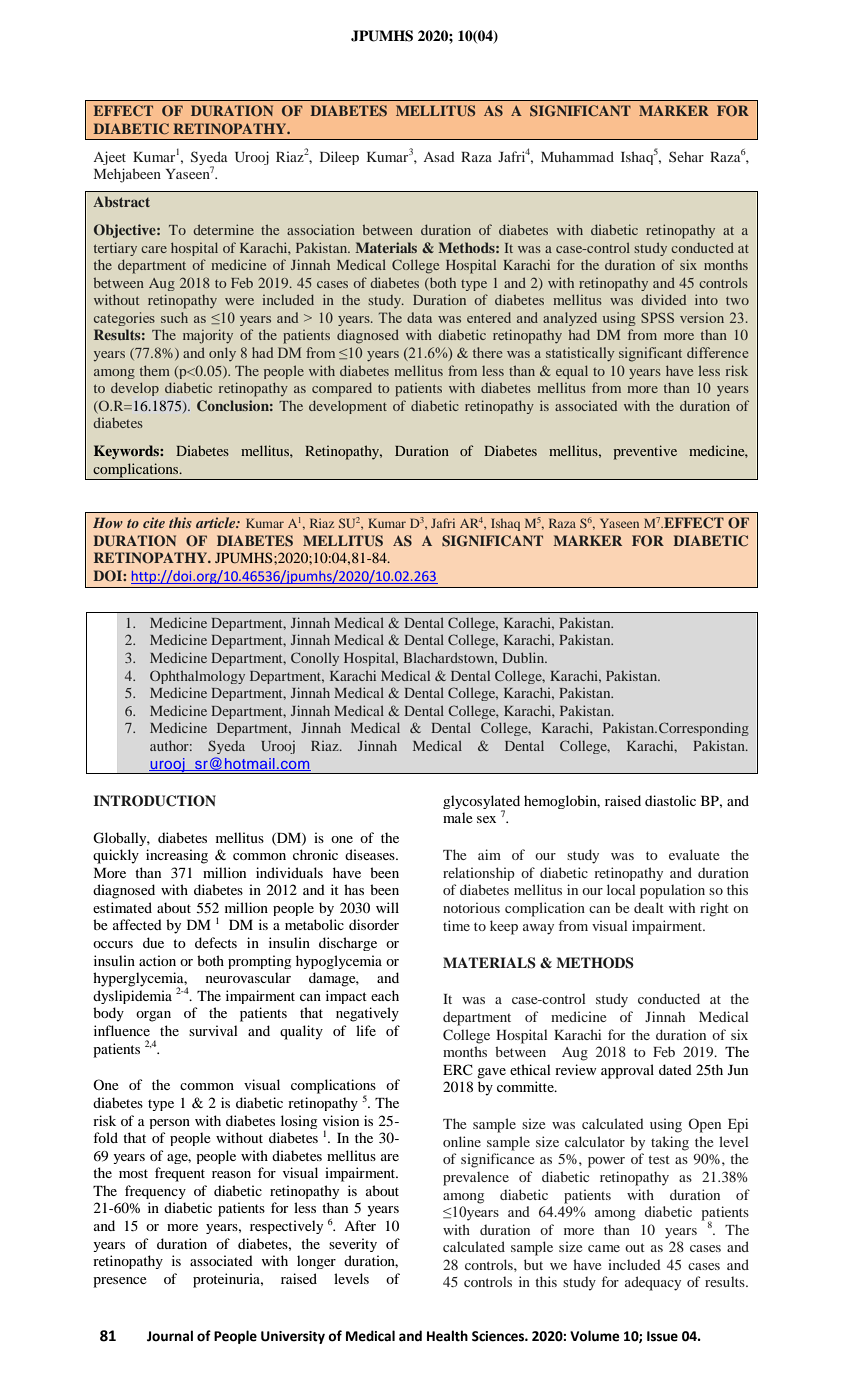 The height and width of the document is (1400, 849). Describe the element at coordinates (177, 856) in the document. I see `increasing` at that location.
